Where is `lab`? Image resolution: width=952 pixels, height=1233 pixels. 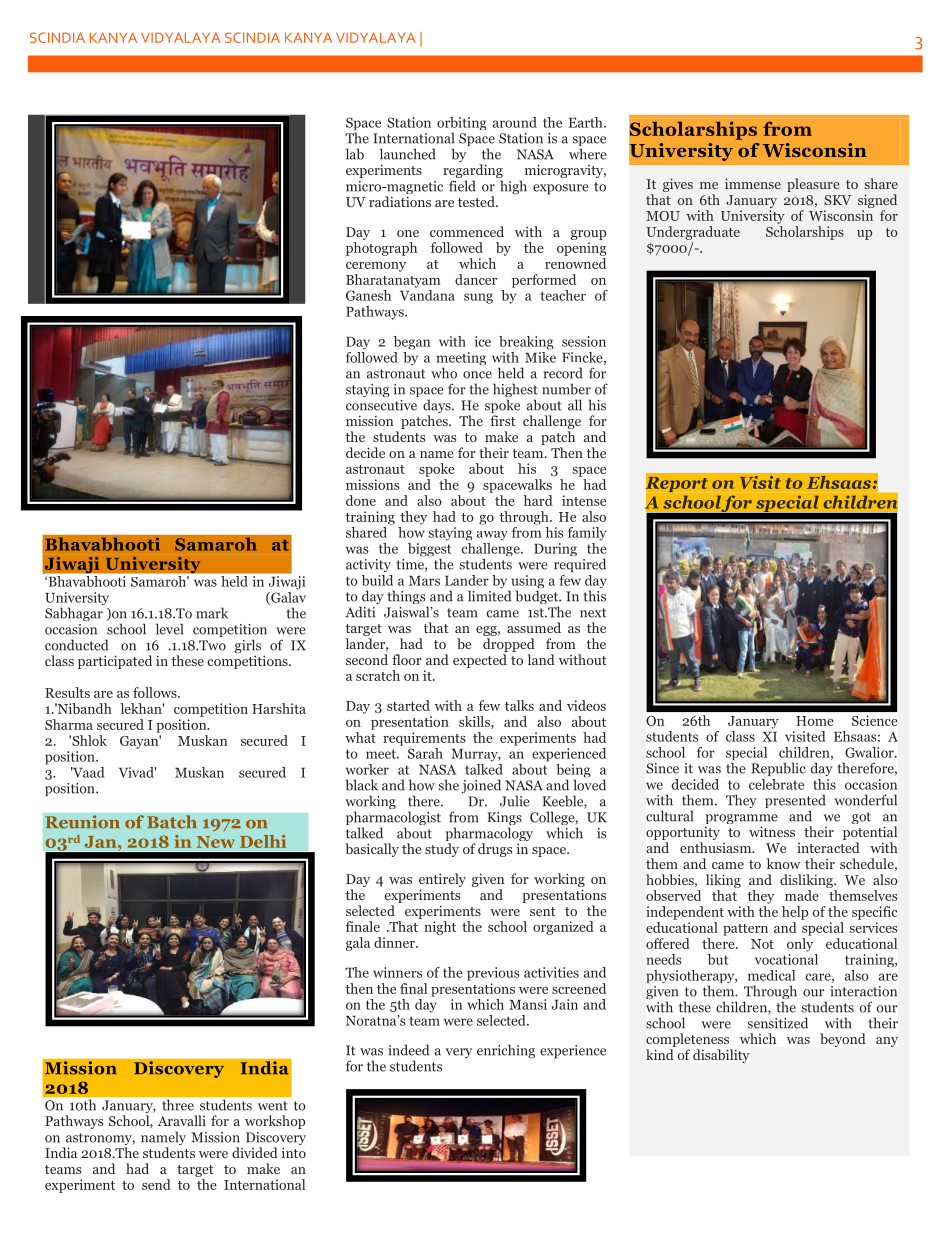
lab is located at coordinates (355, 154).
